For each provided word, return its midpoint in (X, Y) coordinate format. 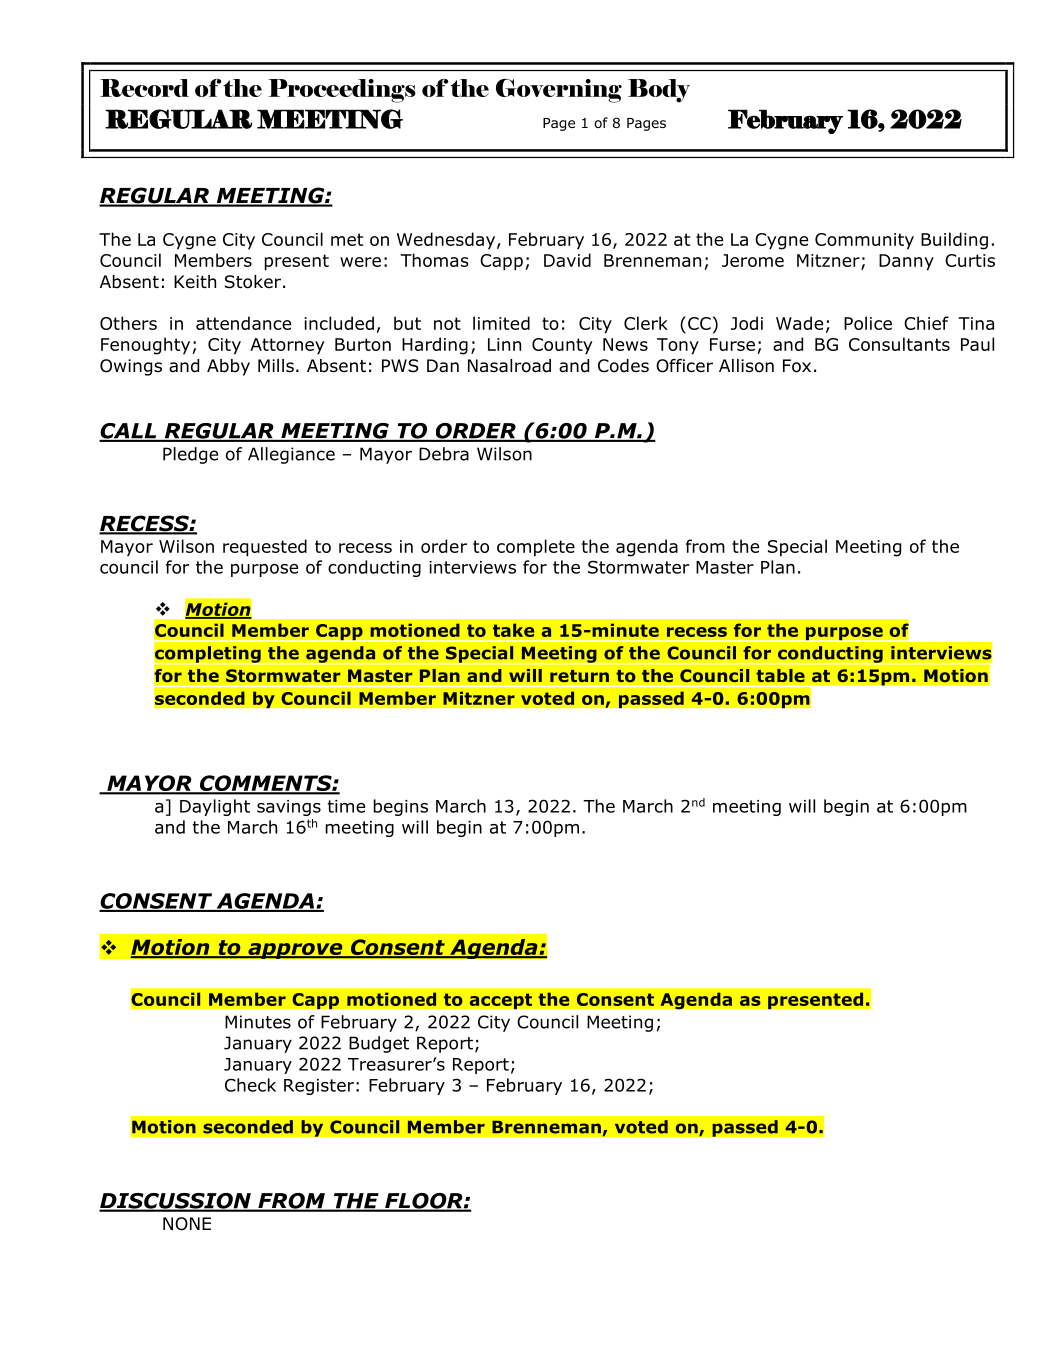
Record (144, 88)
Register (319, 1087)
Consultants (899, 344)
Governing (559, 91)
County (562, 346)
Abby (228, 367)
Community (864, 241)
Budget (379, 1044)
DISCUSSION (176, 1202)
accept (500, 1001)
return (579, 676)
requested (265, 548)
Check (250, 1085)
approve (295, 951)
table (780, 675)
